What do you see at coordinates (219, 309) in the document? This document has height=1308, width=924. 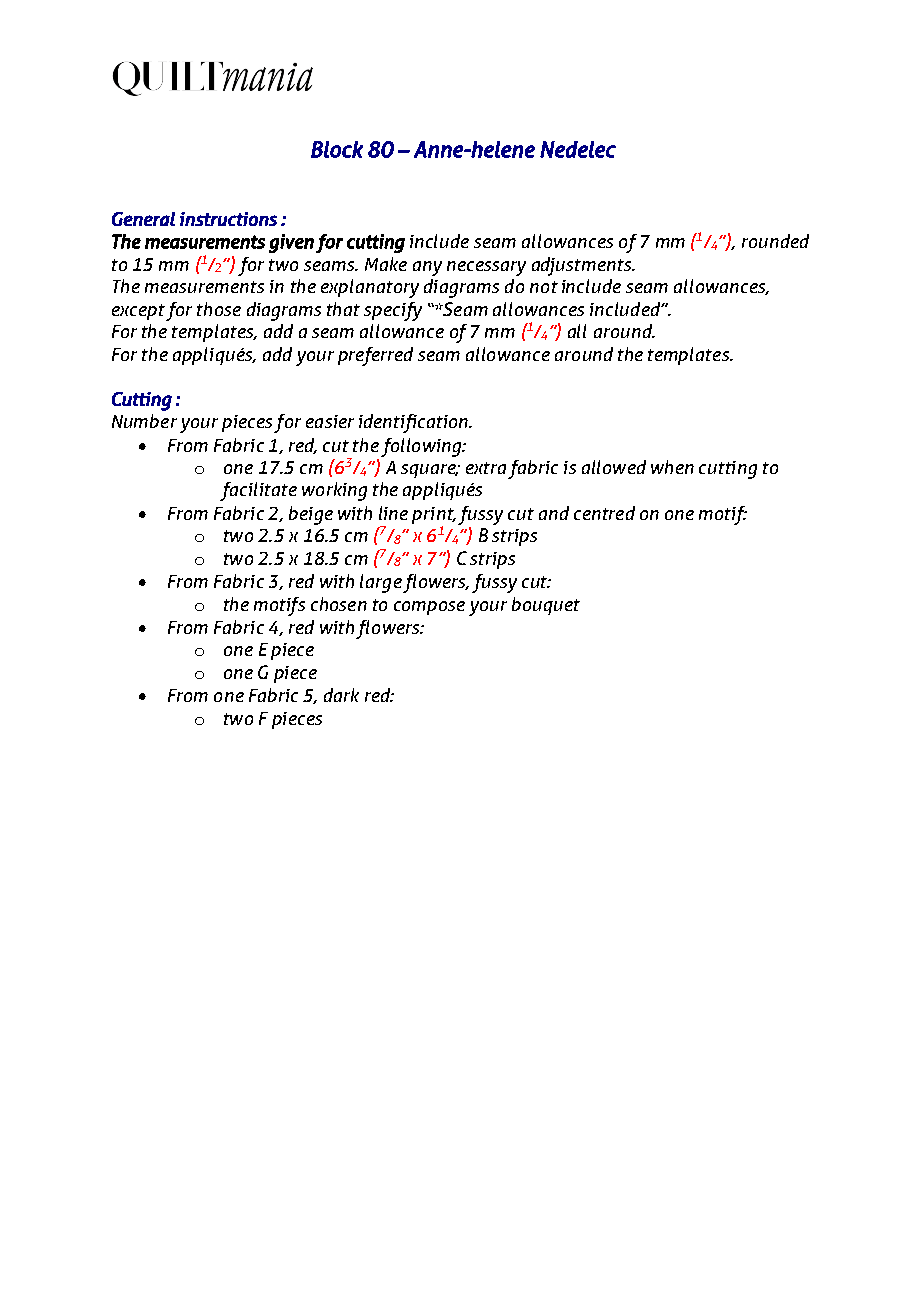 I see `those` at bounding box center [219, 309].
